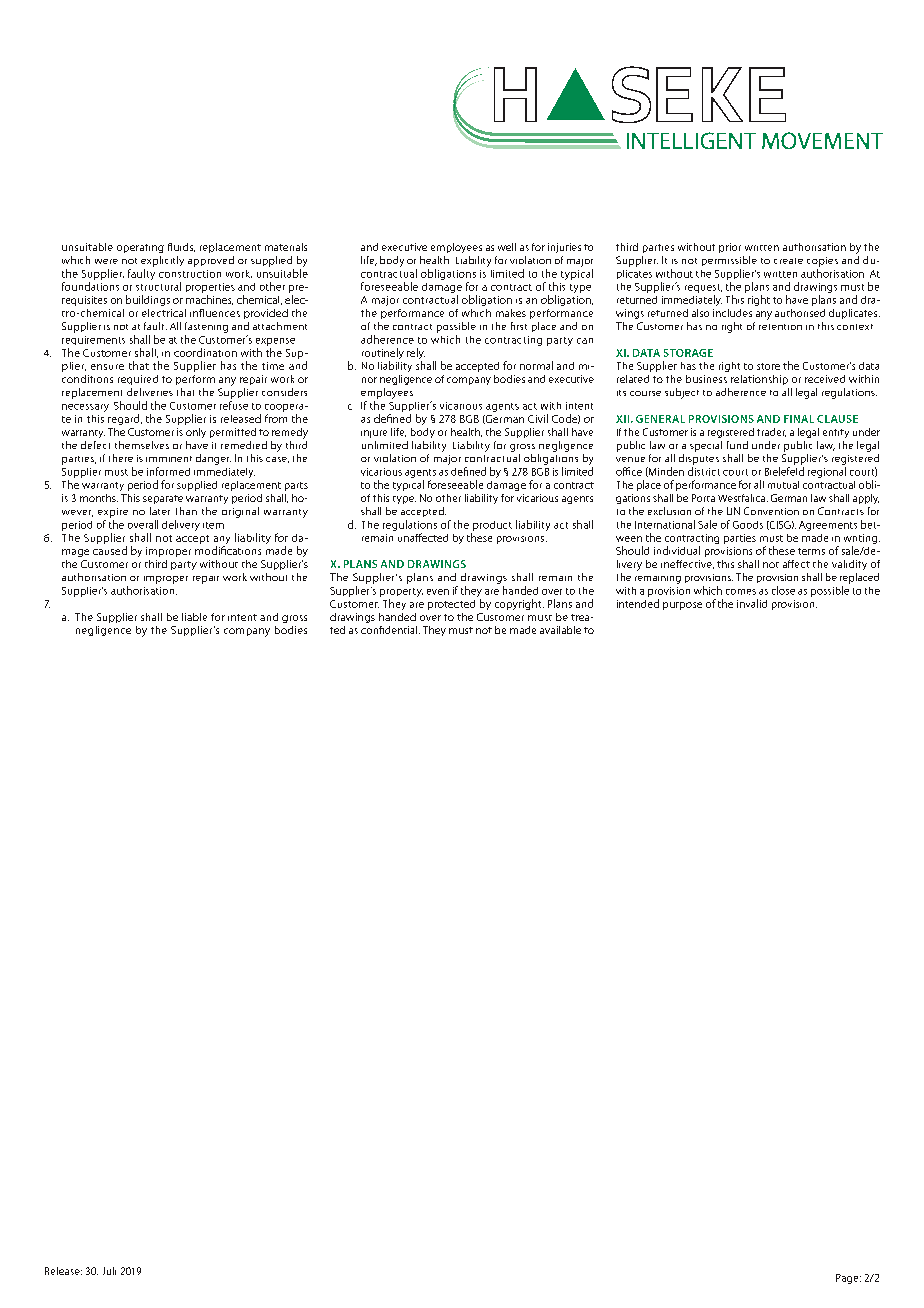 The image size is (924, 1308). What do you see at coordinates (507, 247) in the screenshot?
I see `well` at bounding box center [507, 247].
